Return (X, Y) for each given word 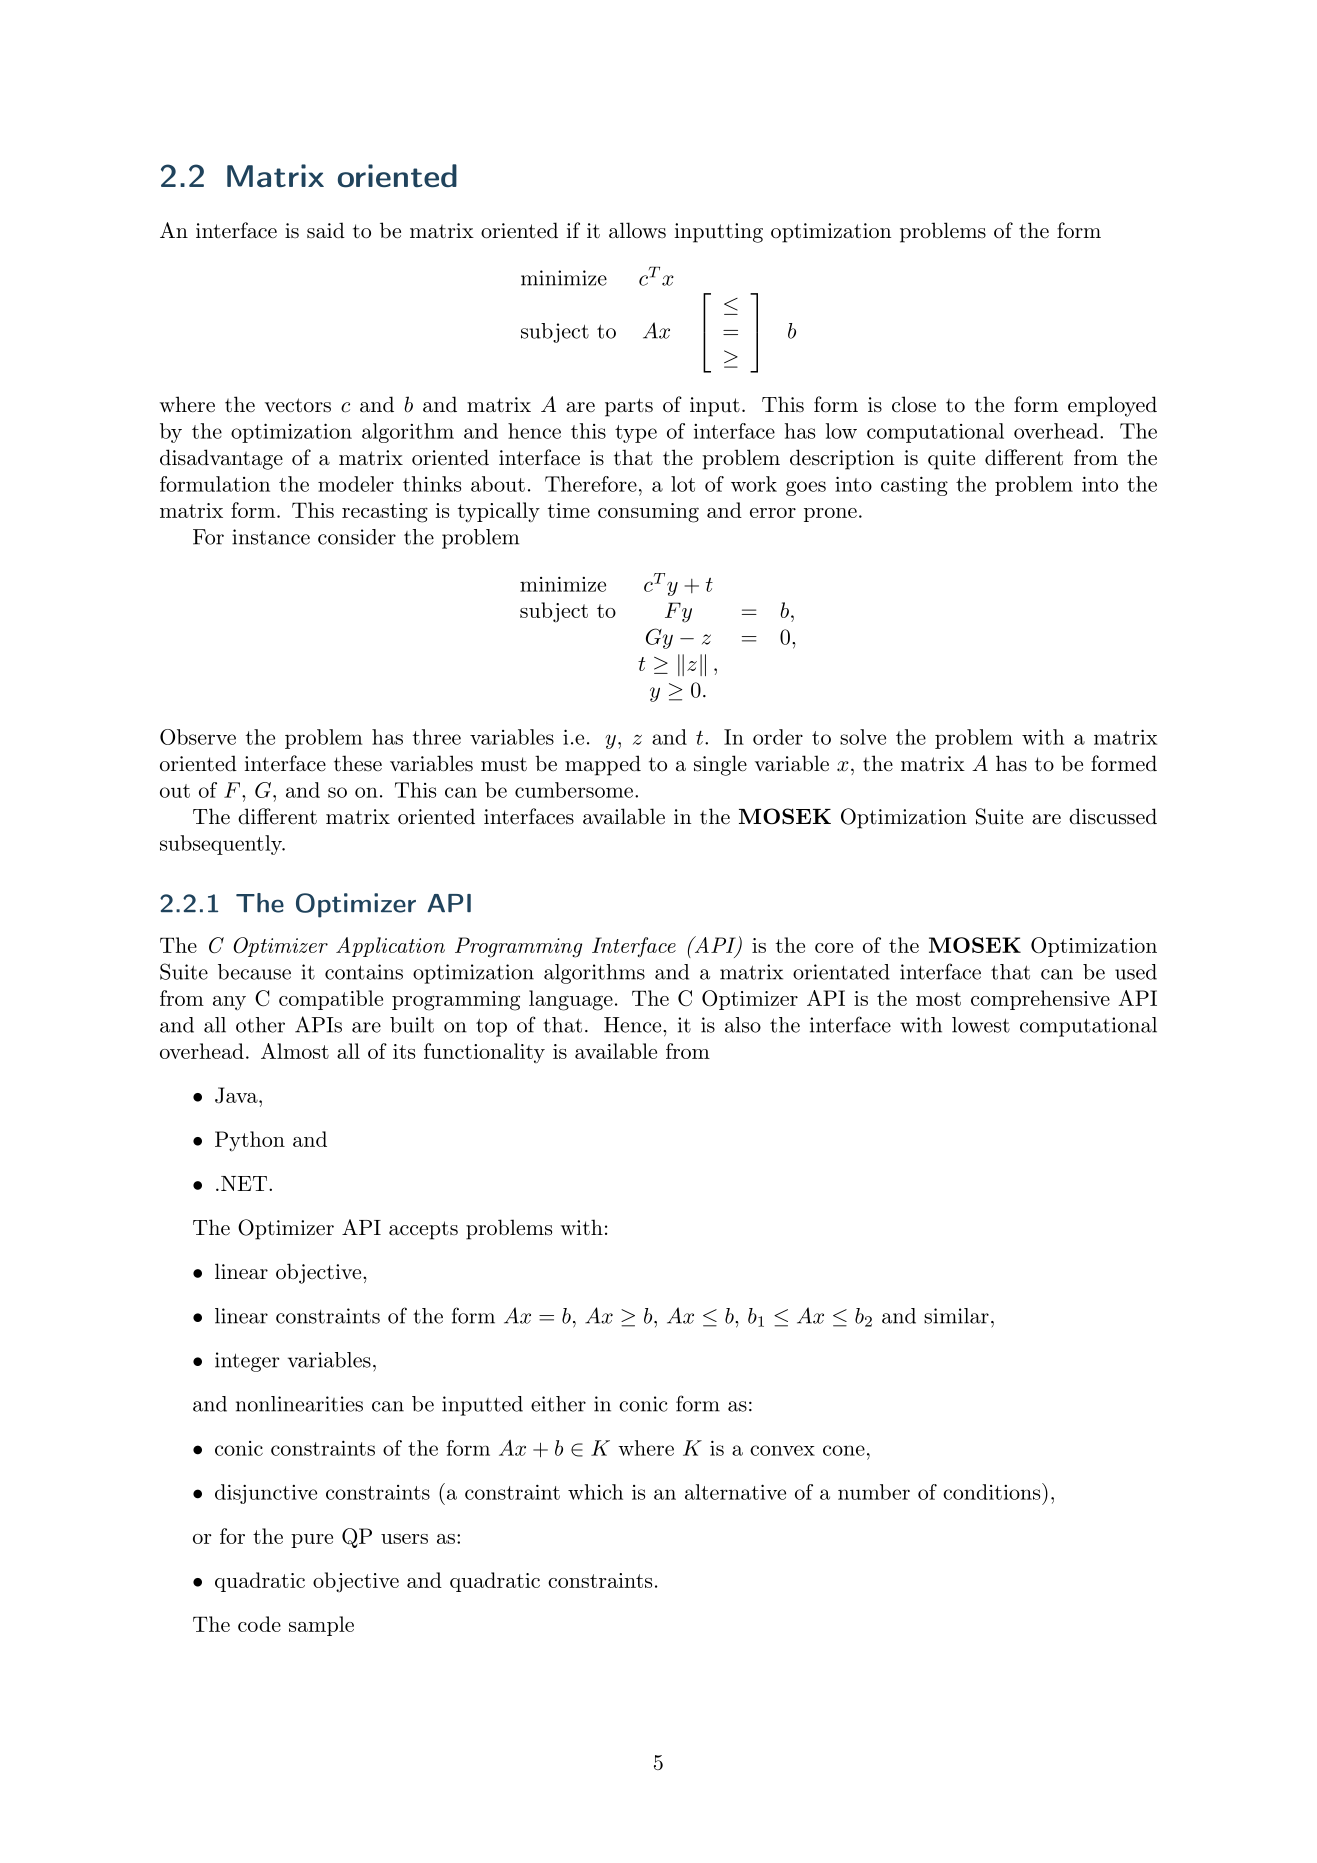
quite (951, 460)
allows (637, 230)
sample (321, 1626)
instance (271, 537)
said (326, 230)
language (571, 1000)
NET (245, 1183)
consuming (648, 513)
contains (364, 972)
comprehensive (1040, 1000)
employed (1112, 406)
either (558, 1404)
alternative (735, 1492)
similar (956, 1316)
